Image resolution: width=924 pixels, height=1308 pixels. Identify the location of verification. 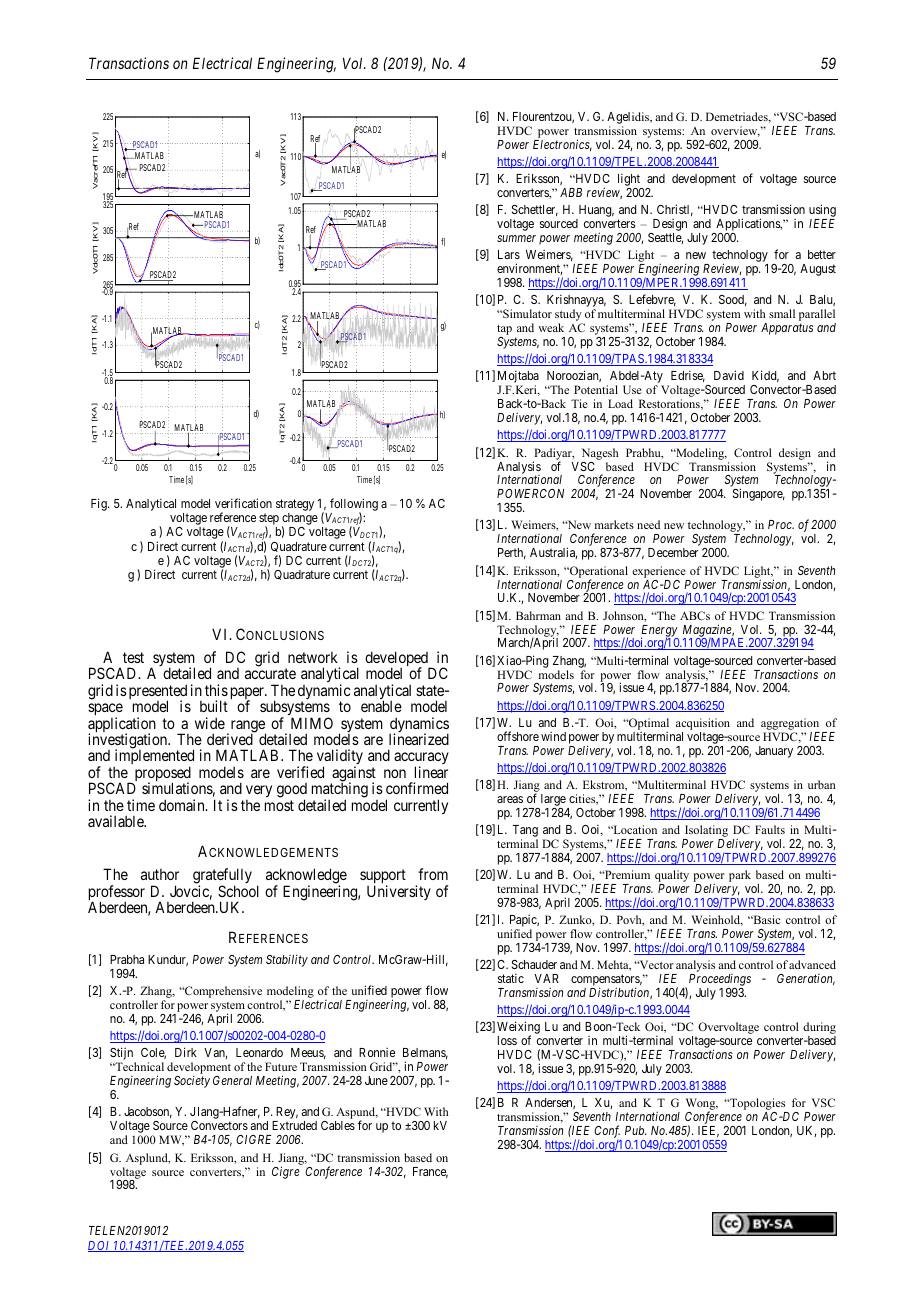
(243, 503).
